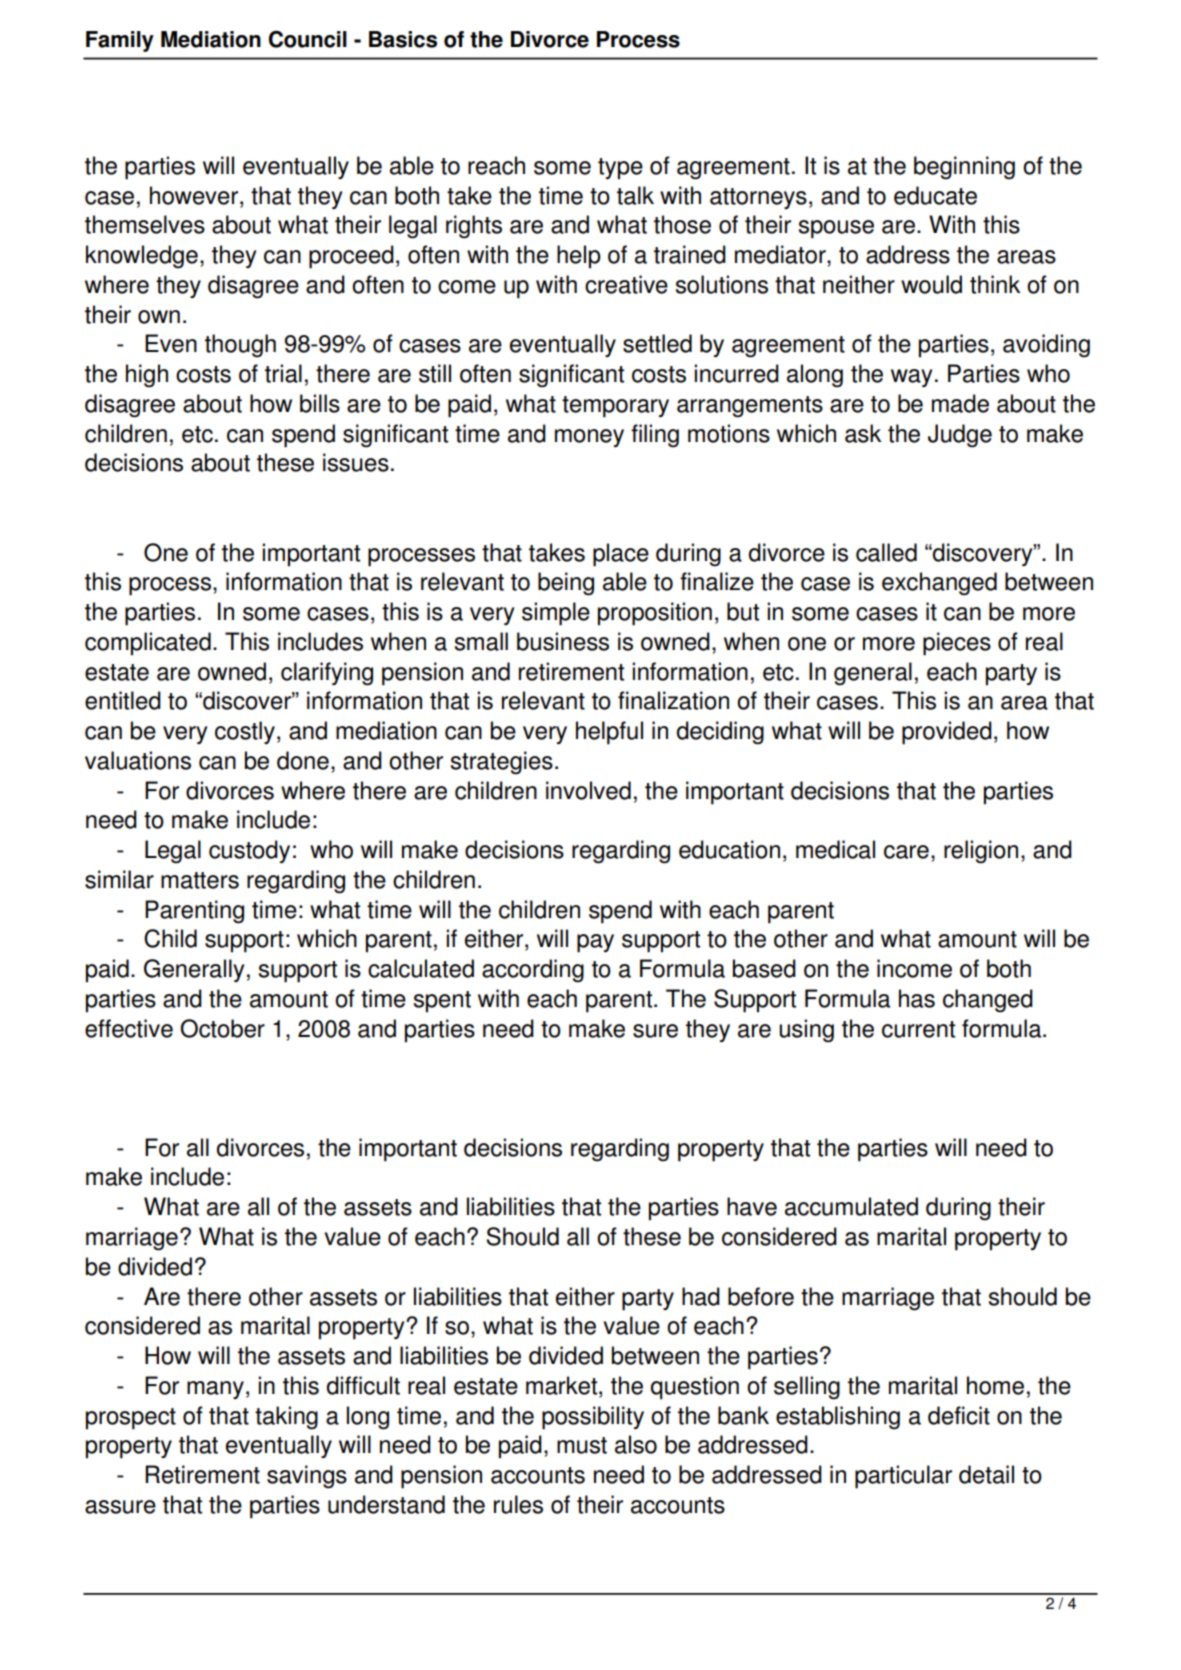 Image resolution: width=1181 pixels, height=1670 pixels. What do you see at coordinates (947, 733) in the screenshot?
I see `provided` at bounding box center [947, 733].
